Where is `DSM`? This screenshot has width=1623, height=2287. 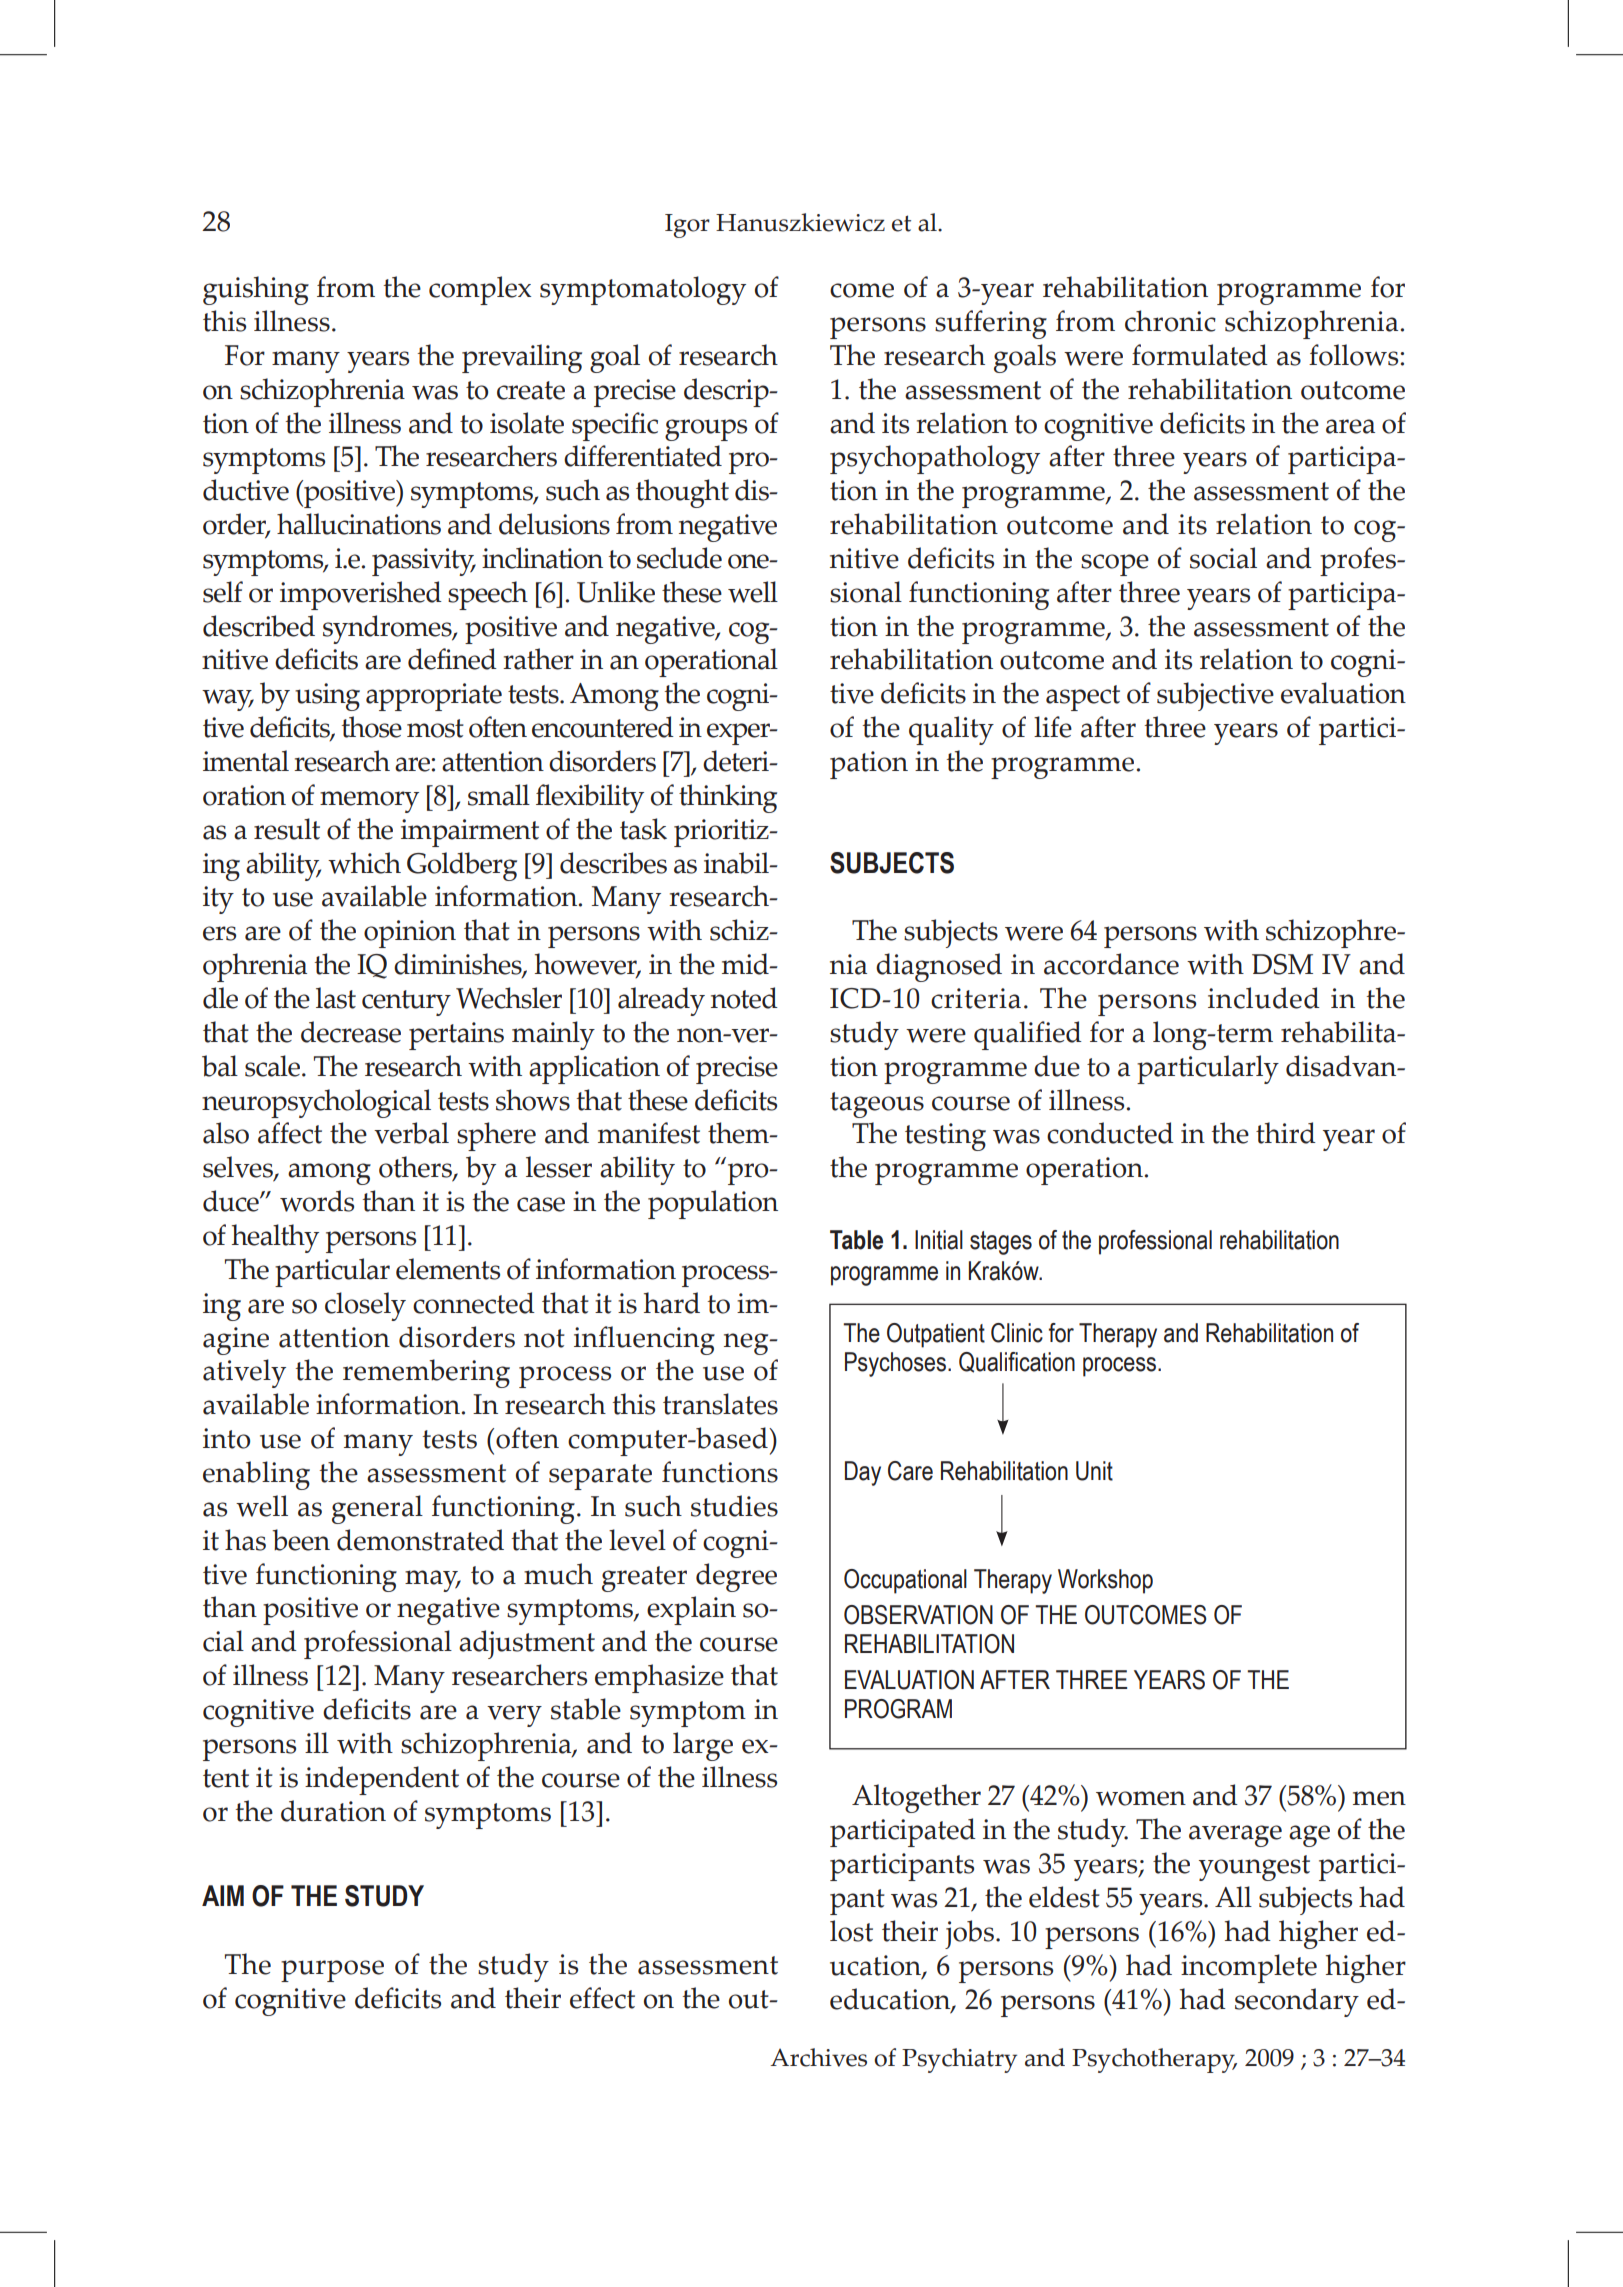
DSM is located at coordinates (1282, 964).
